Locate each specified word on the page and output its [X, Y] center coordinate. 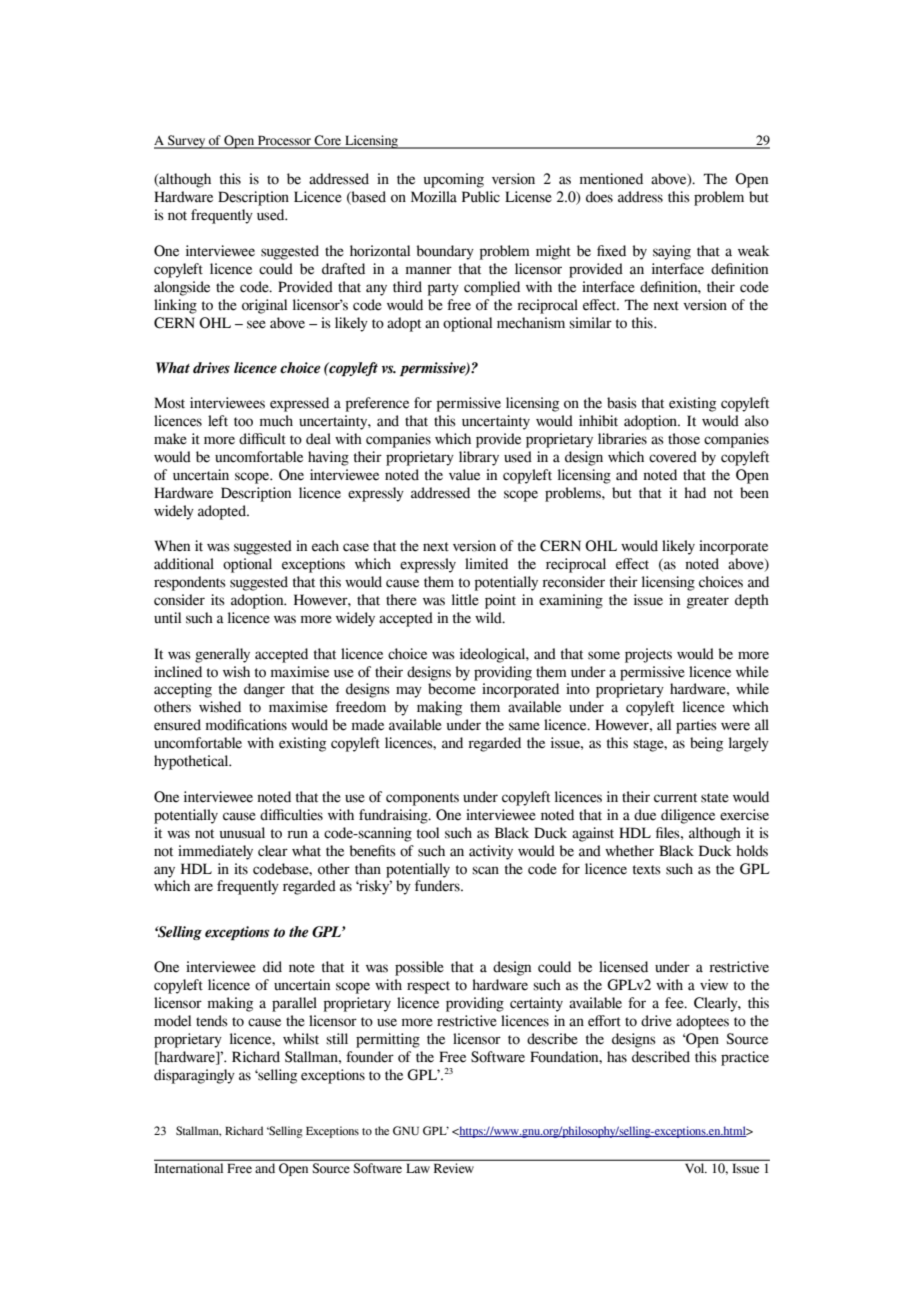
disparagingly [194, 1076]
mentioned [611, 179]
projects [648, 655]
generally [222, 655]
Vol [696, 1168]
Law [418, 1168]
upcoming [454, 180]
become [452, 689]
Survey [187, 142]
